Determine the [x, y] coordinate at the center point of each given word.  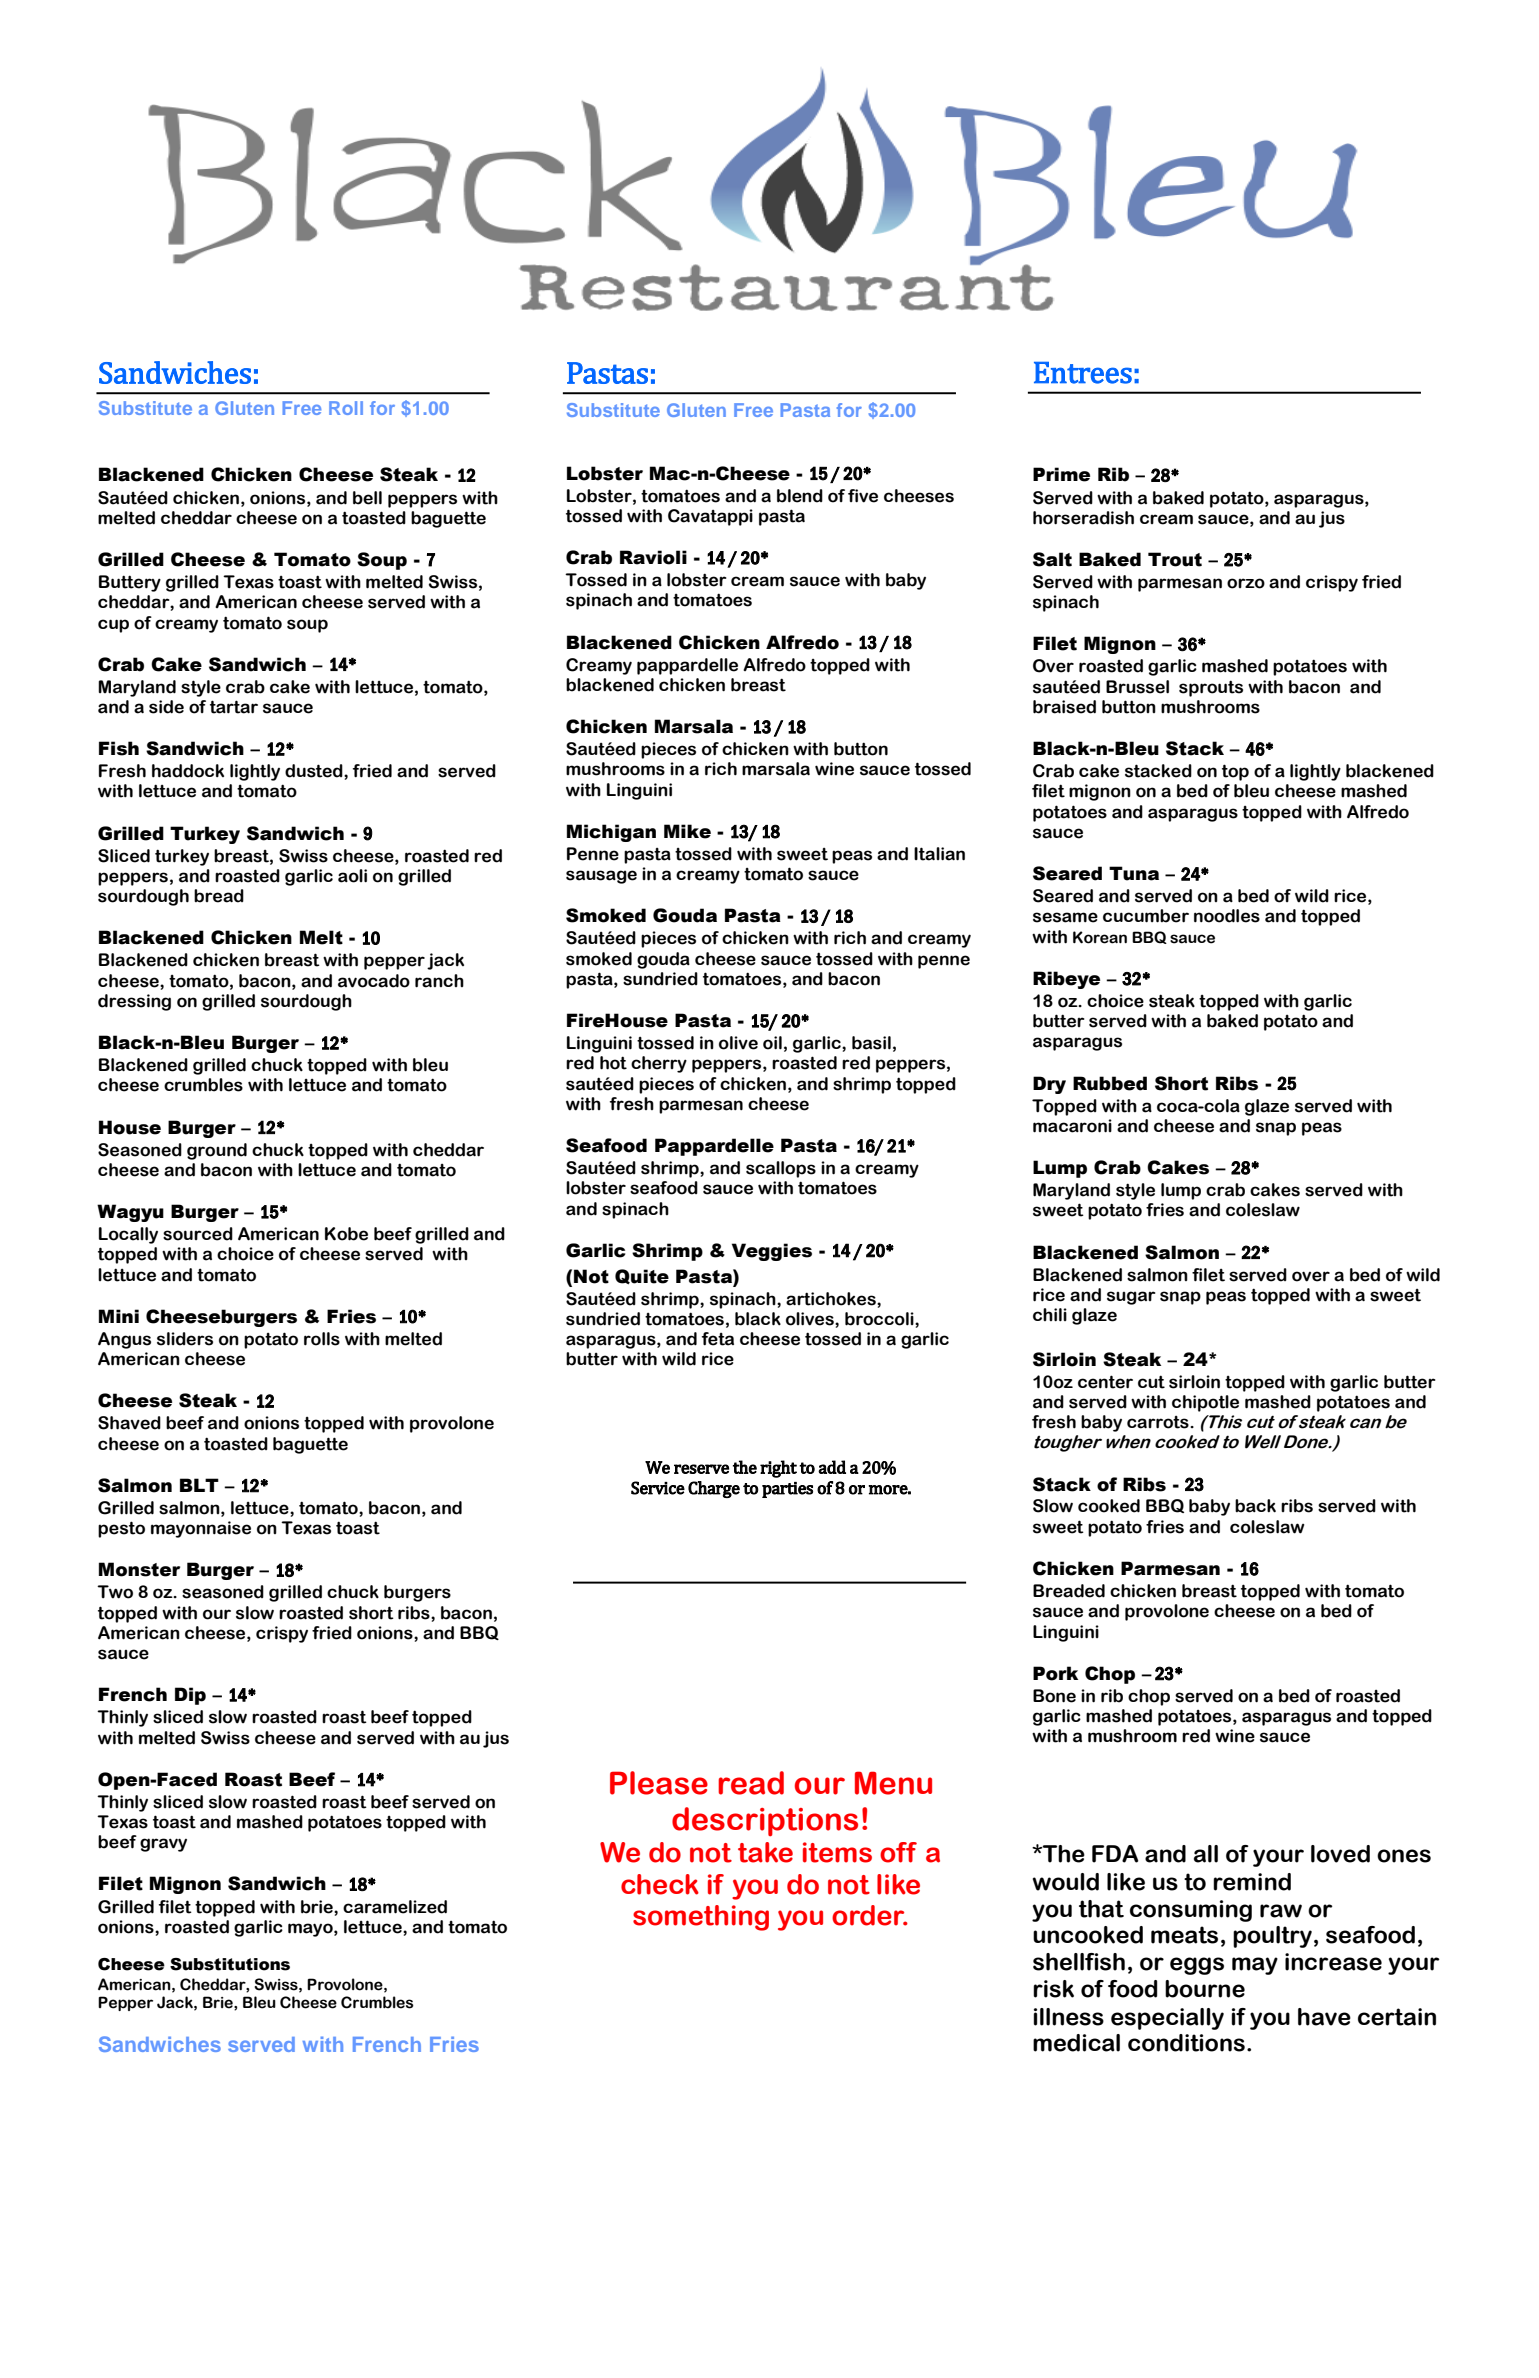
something [701, 1918]
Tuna [1134, 873]
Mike [687, 831]
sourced [198, 1234]
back [1255, 1506]
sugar [1131, 1298]
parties [787, 1490]
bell [367, 498]
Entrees [1083, 373]
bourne [1205, 1989]
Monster [139, 1569]
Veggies [772, 1252]
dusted [315, 771]
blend [800, 496]
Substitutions [230, 1964]
